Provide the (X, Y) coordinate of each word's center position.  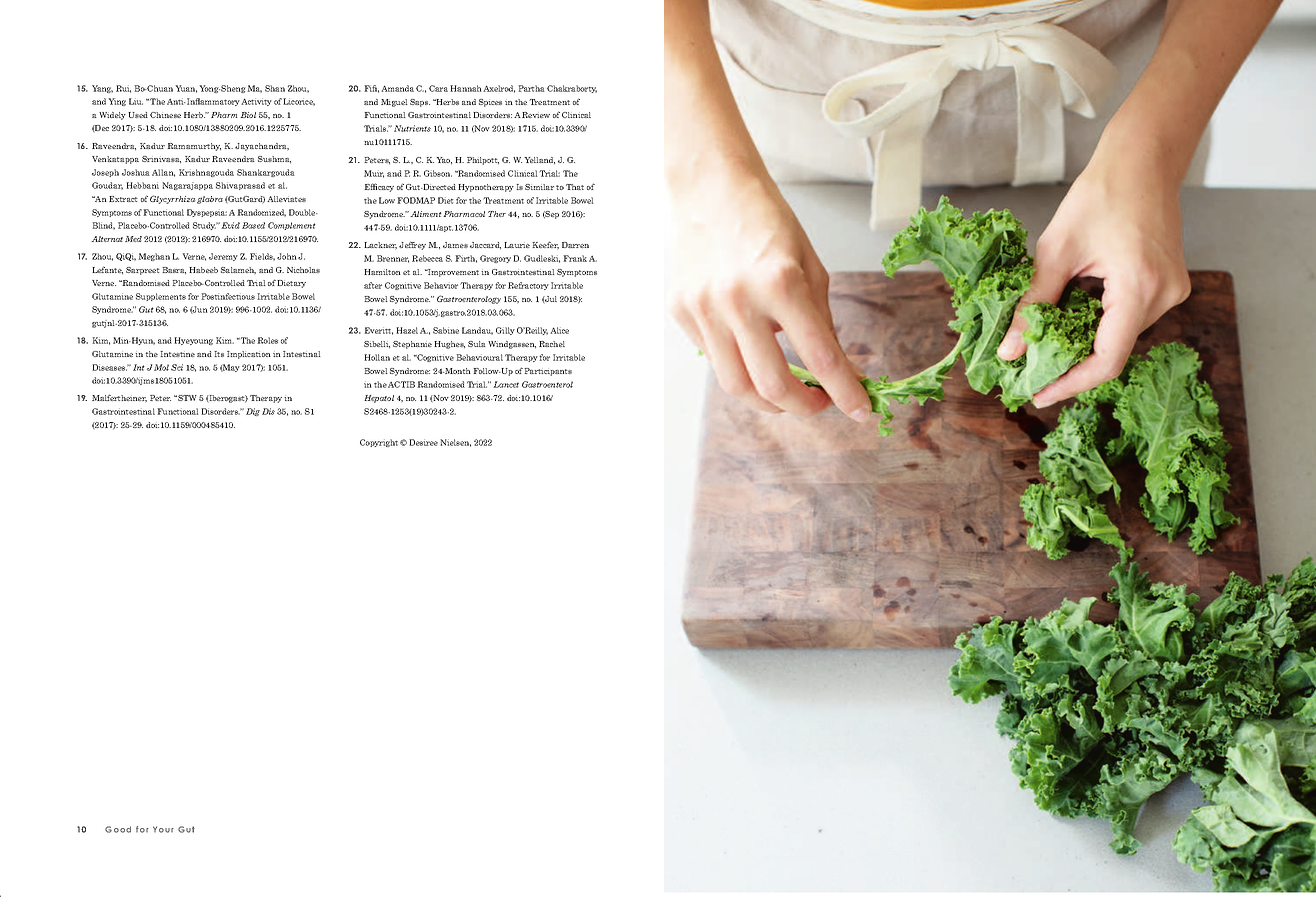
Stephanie (412, 345)
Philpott (483, 161)
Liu (136, 101)
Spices (490, 103)
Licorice (299, 102)
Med (133, 239)
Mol (161, 367)
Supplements (161, 297)
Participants (548, 372)
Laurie (517, 245)
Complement (292, 226)
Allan (163, 173)
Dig (253, 412)
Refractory (528, 286)
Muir (374, 174)
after (373, 285)
